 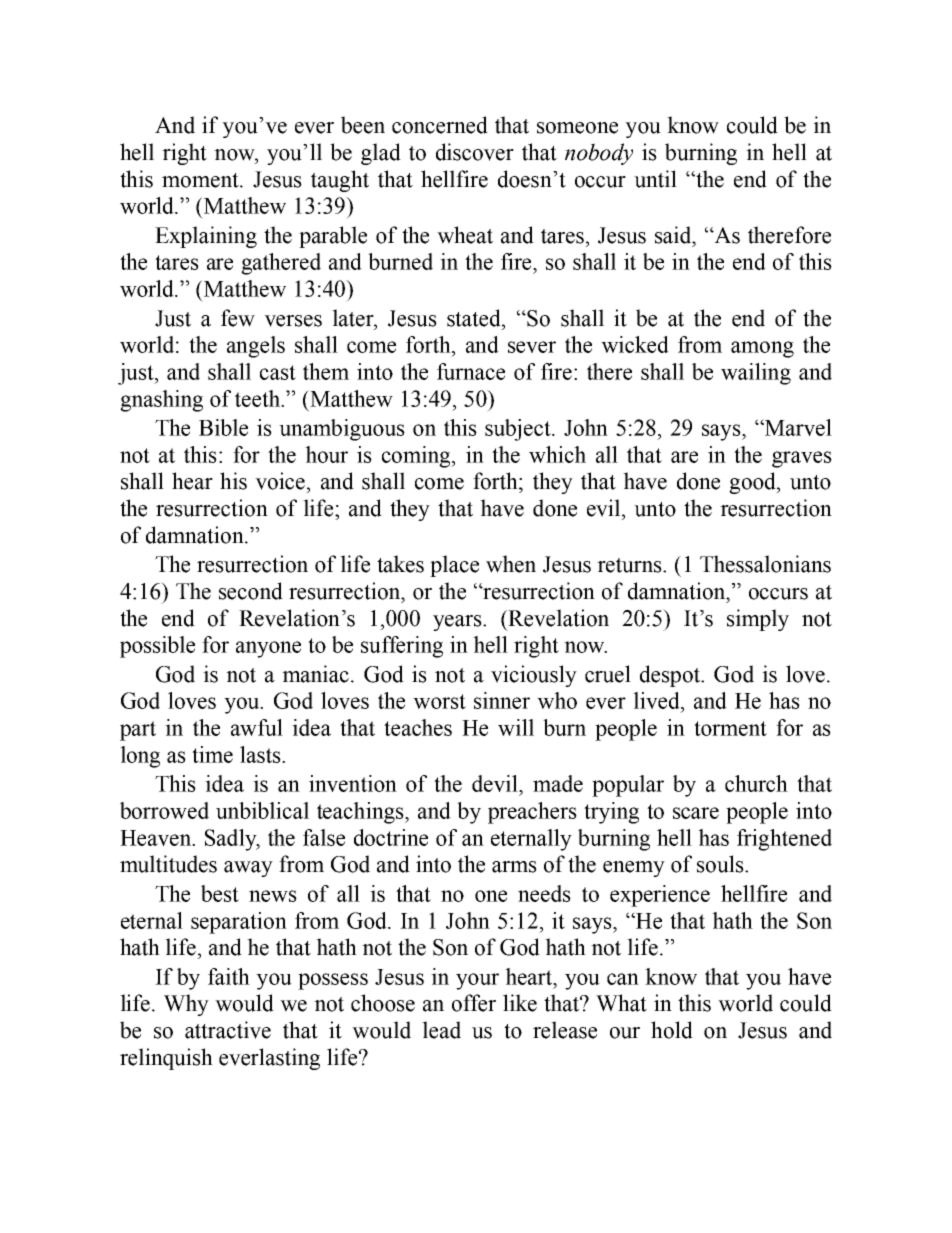 I want to click on good, so click(x=753, y=483).
